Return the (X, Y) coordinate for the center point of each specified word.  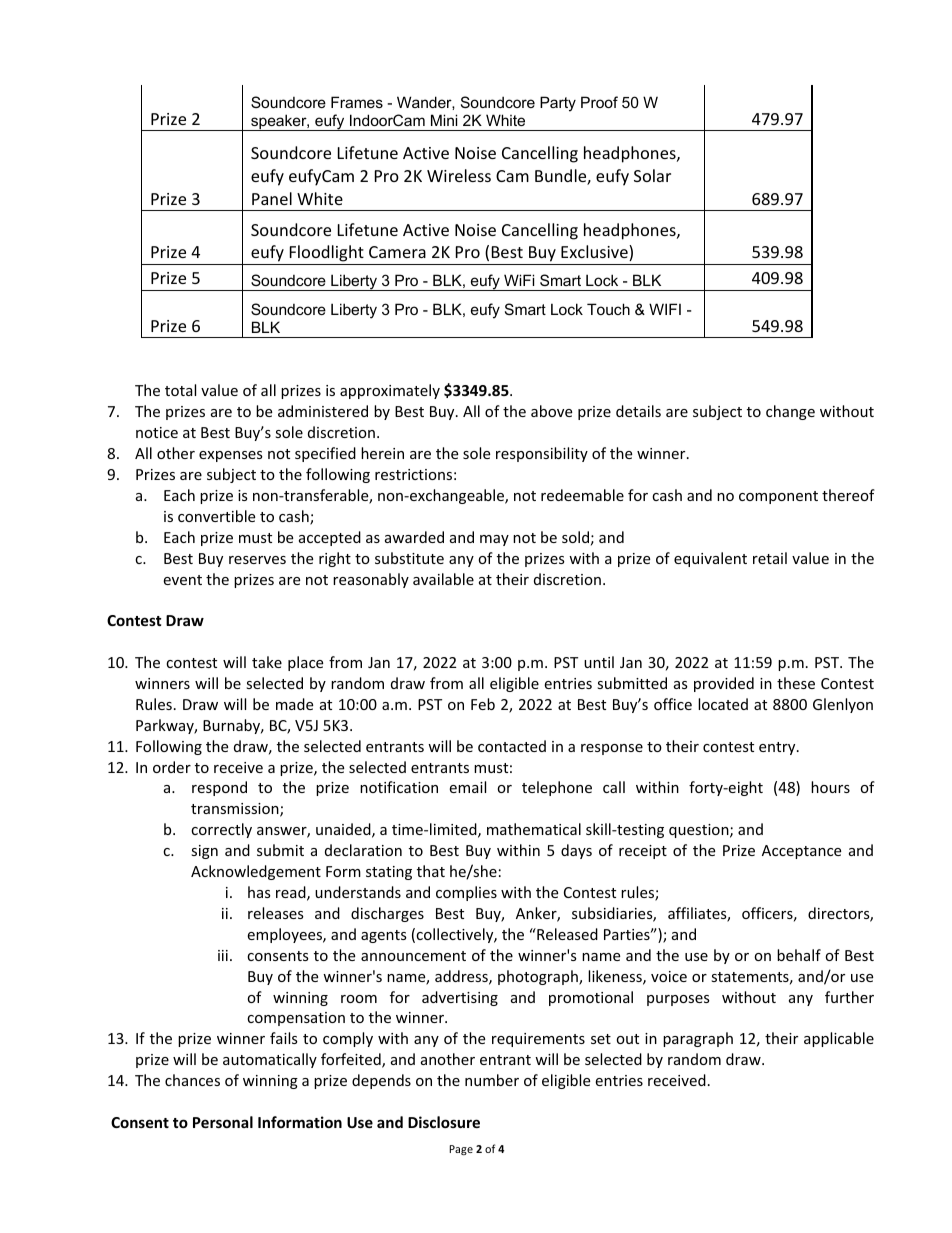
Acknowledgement (256, 872)
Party (558, 104)
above (551, 411)
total (180, 390)
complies (466, 893)
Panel (272, 198)
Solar (652, 175)
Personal (223, 1122)
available (443, 579)
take (267, 662)
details (638, 411)
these (796, 683)
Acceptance (801, 852)
